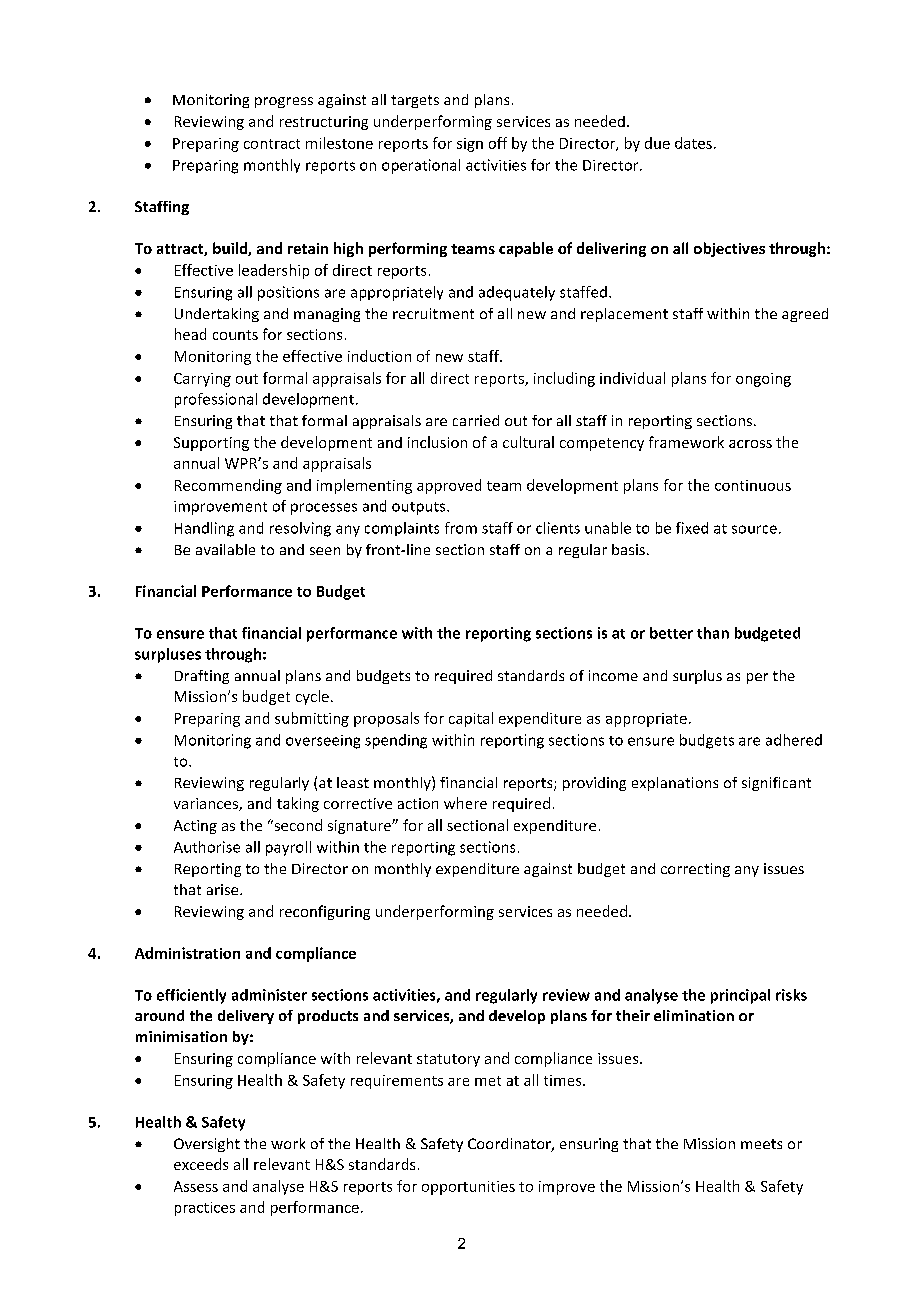 Image resolution: width=924 pixels, height=1308 pixels. What do you see at coordinates (465, 803) in the screenshot?
I see `where` at bounding box center [465, 803].
